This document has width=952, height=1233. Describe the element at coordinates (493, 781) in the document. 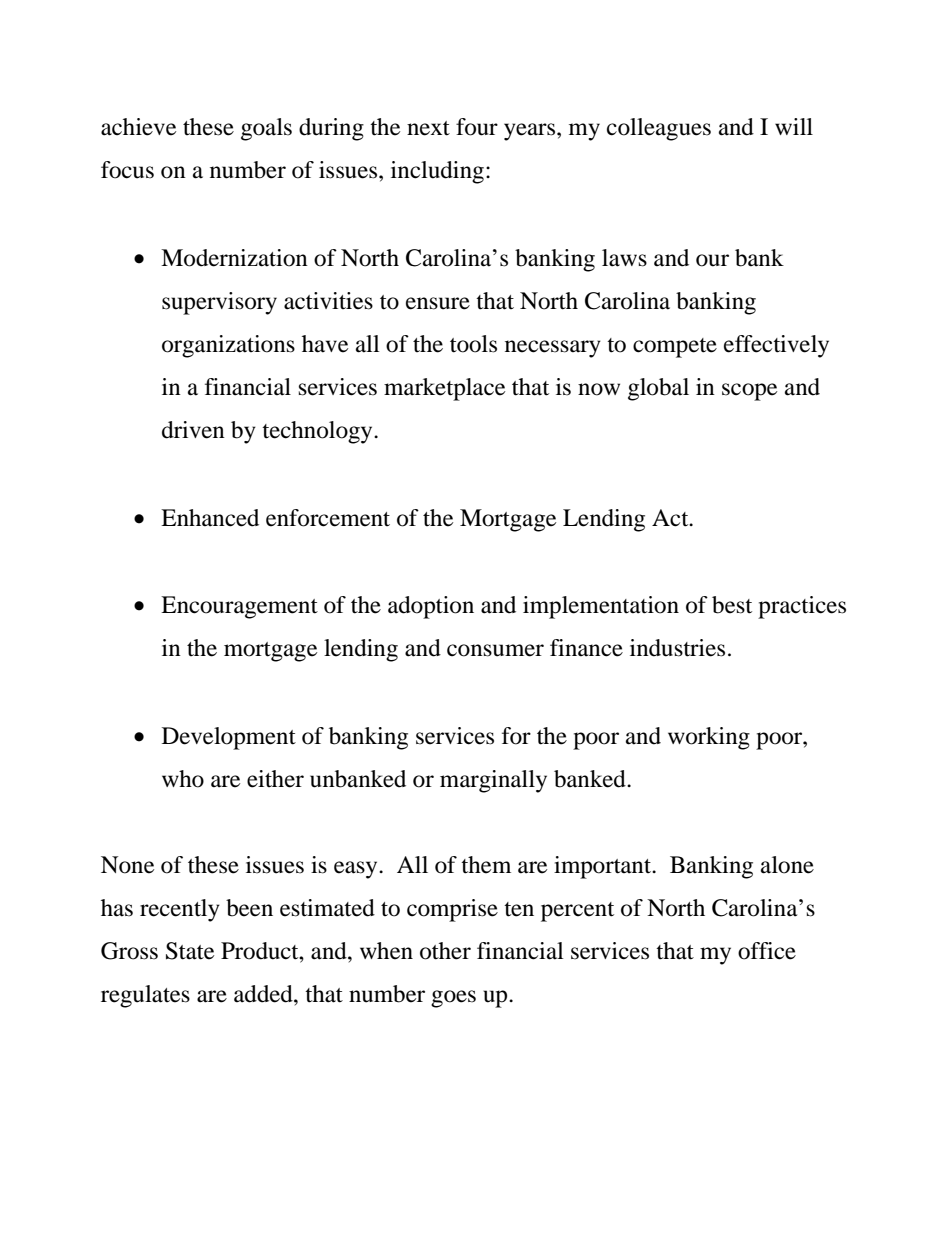

I see `marginally` at that location.
